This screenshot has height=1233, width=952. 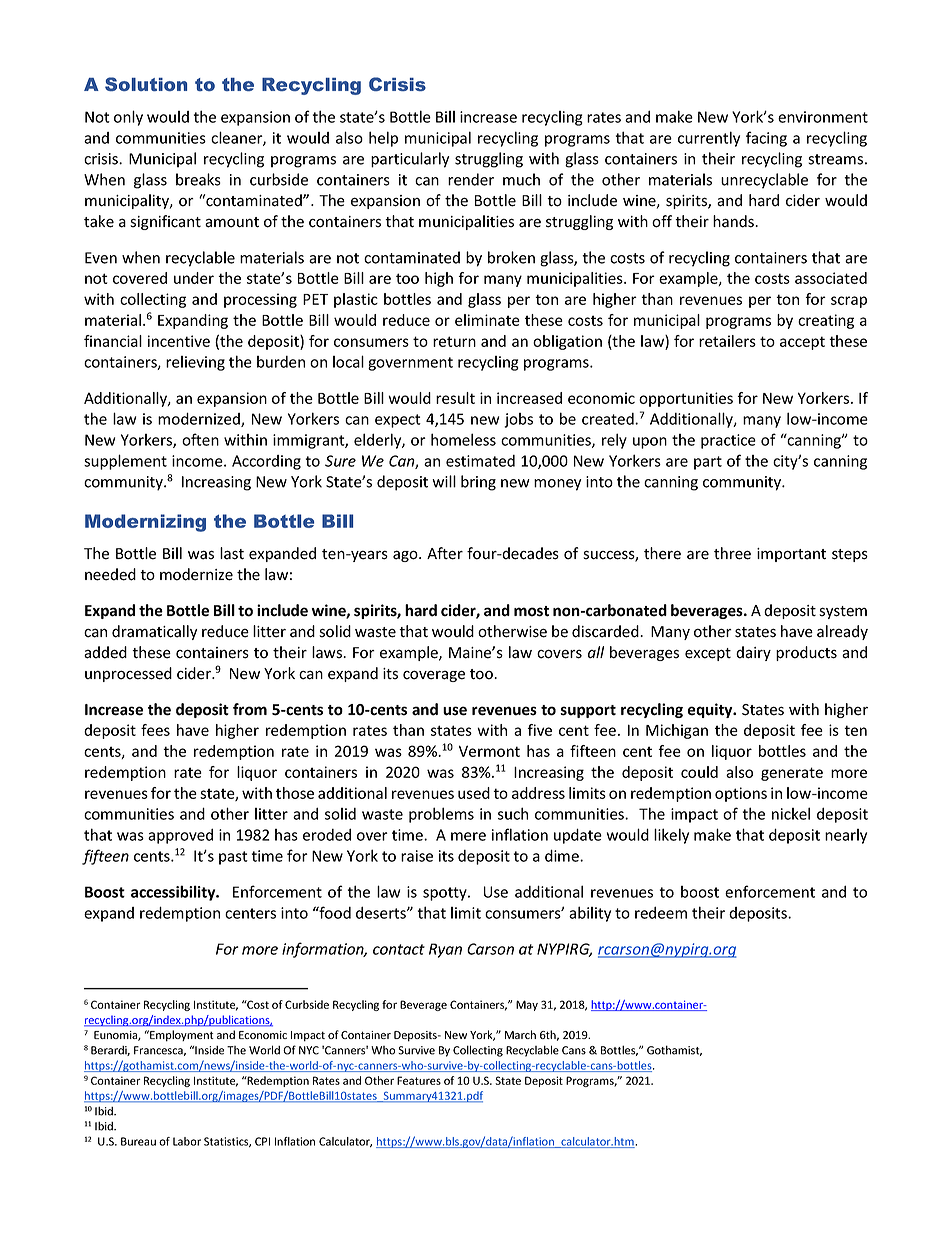 I want to click on return, so click(x=454, y=341).
